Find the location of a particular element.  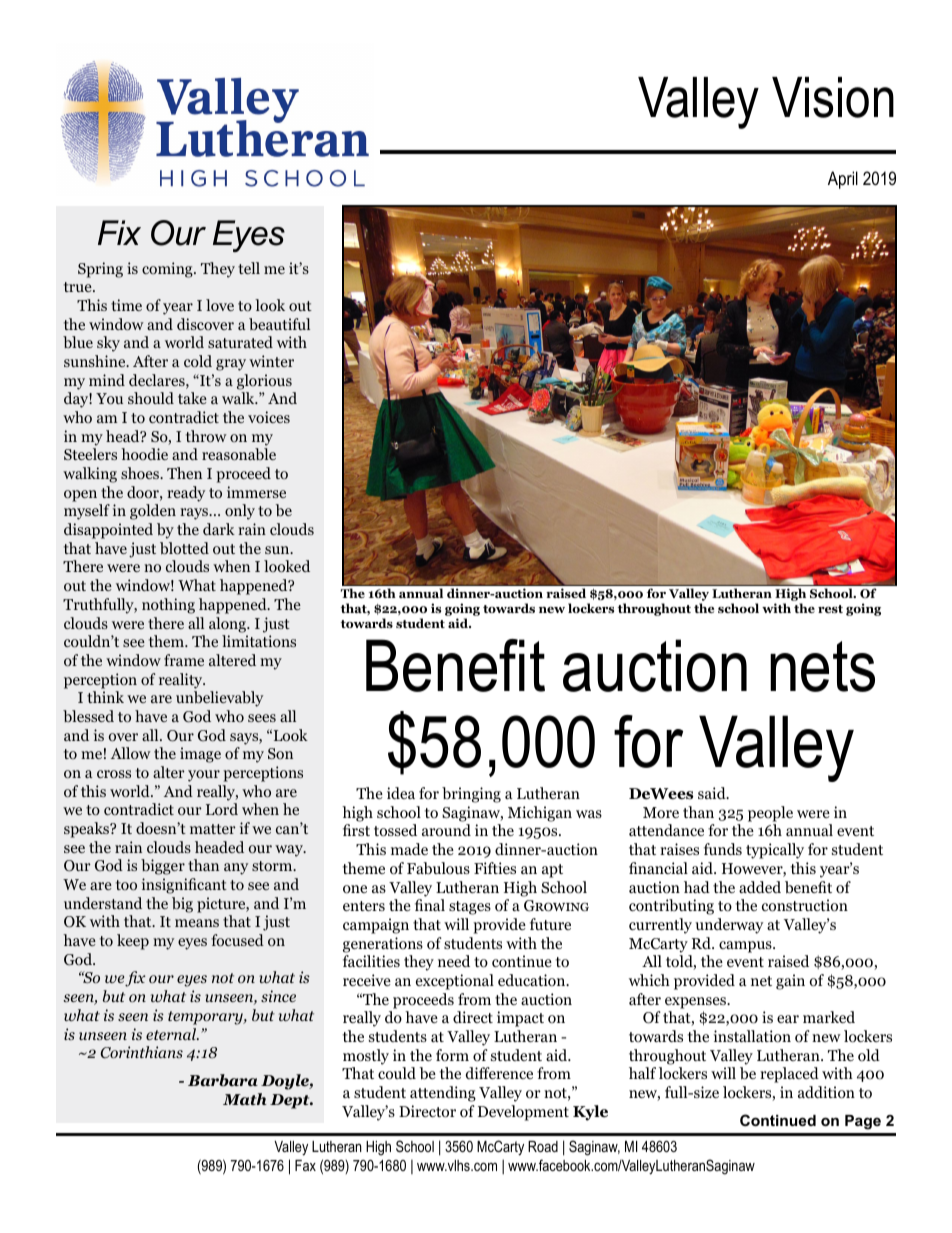

voices is located at coordinates (269, 417).
